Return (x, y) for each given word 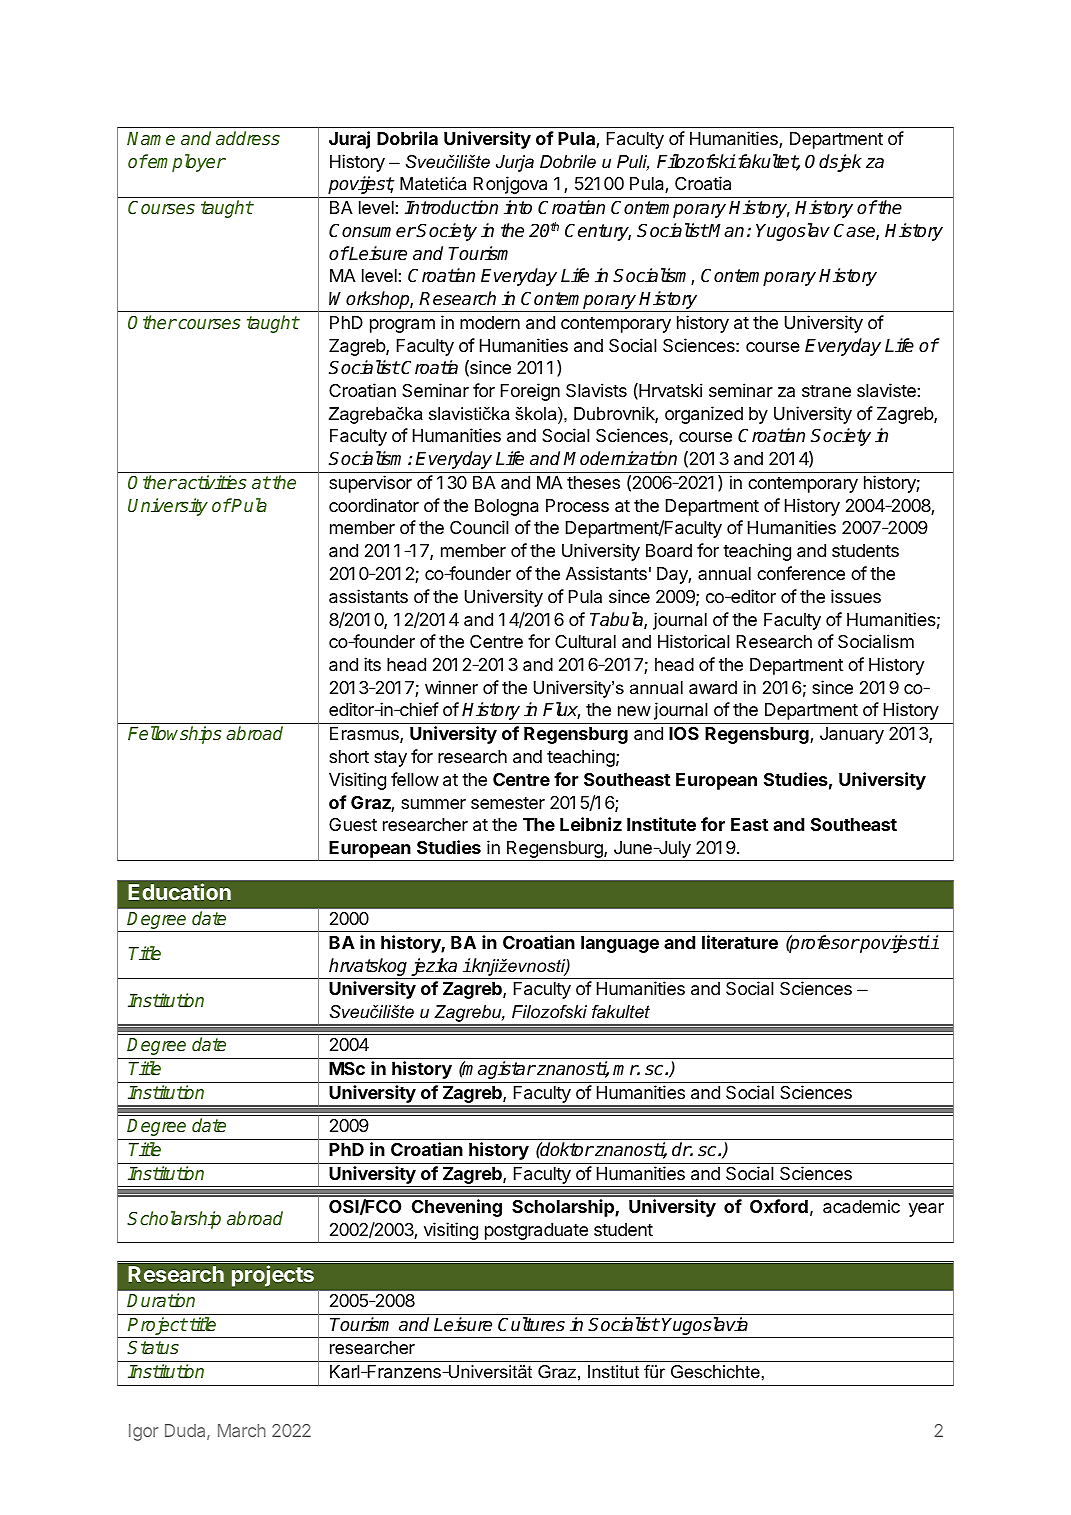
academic (861, 1206)
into (518, 207)
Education (179, 891)
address (248, 138)
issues (856, 596)
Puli (633, 163)
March (242, 1430)
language (620, 944)
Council (479, 527)
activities (211, 482)
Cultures (531, 1324)
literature (740, 942)
